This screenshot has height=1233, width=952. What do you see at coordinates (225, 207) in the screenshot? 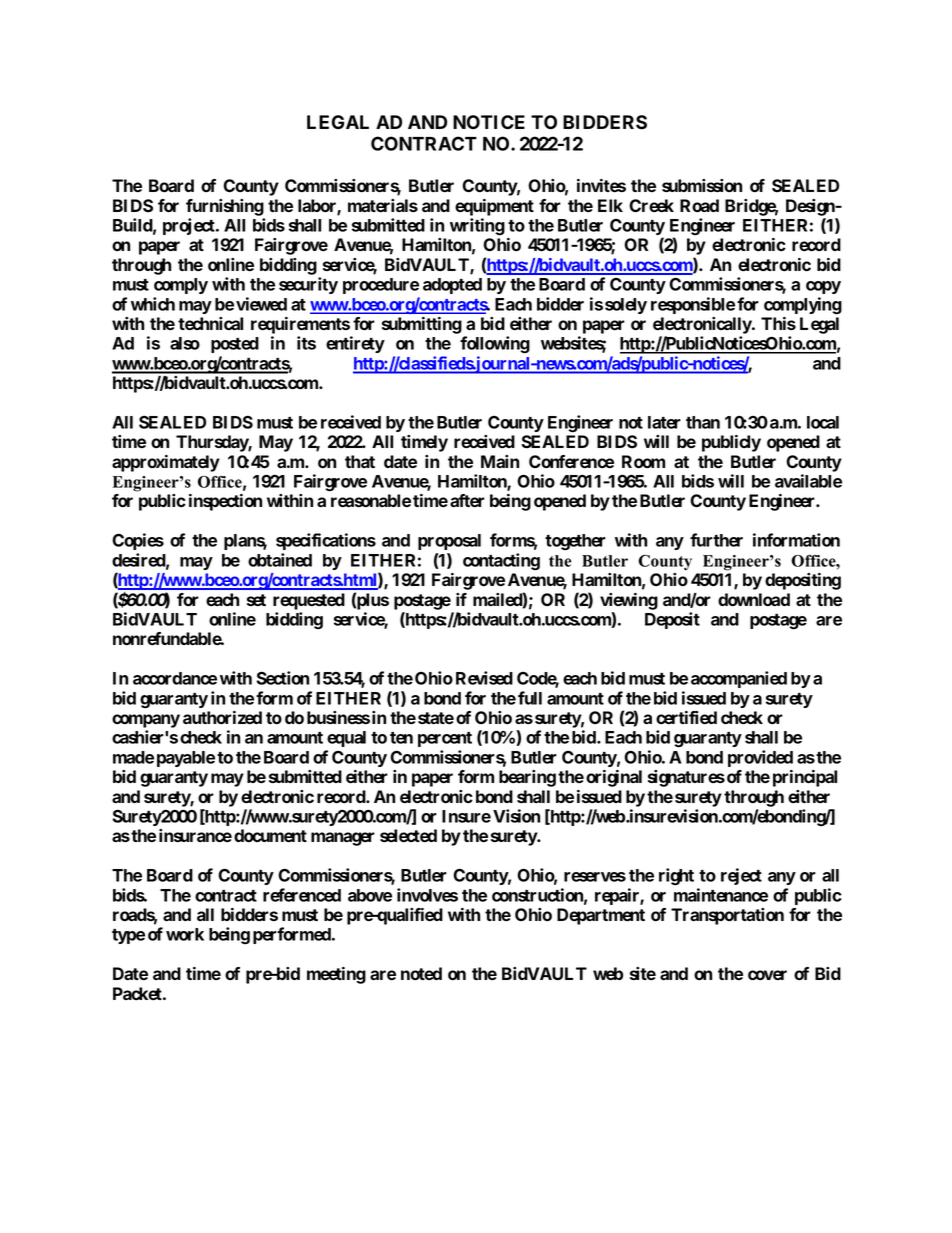
I see `furnishing` at bounding box center [225, 207].
